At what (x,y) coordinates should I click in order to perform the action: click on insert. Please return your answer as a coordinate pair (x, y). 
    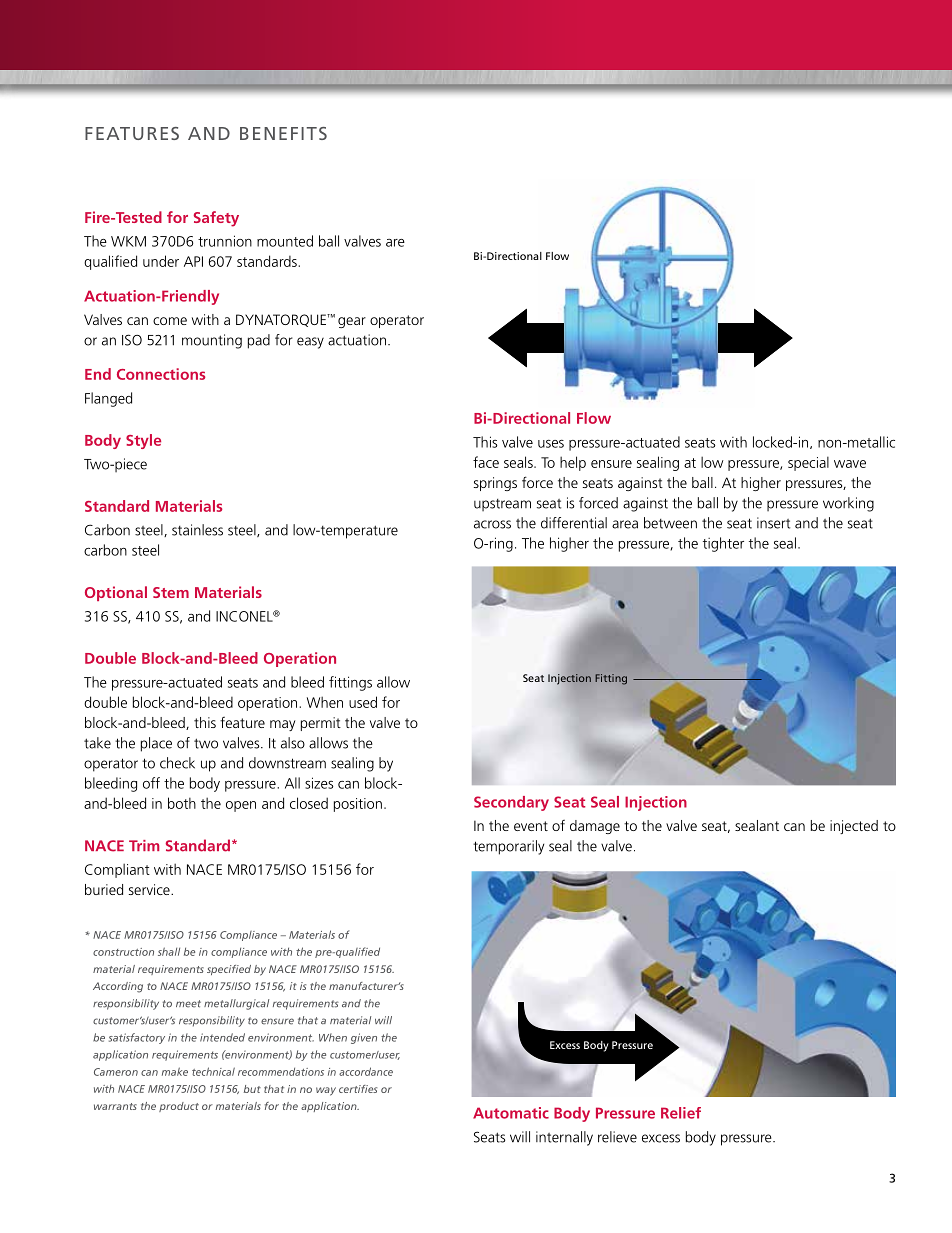
    Looking at the image, I should click on (773, 523).
